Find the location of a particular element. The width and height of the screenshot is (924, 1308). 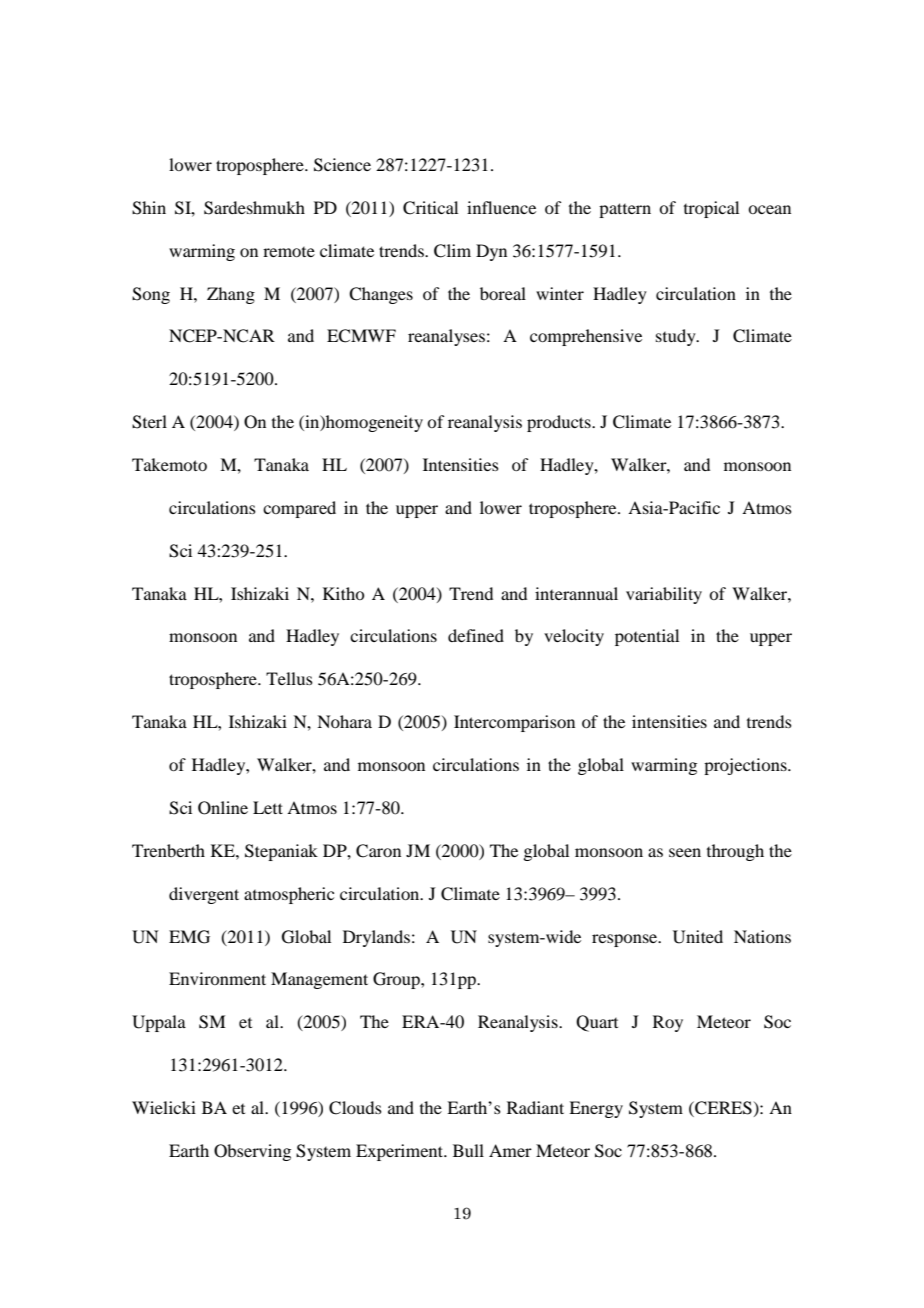

seen is located at coordinates (685, 852).
